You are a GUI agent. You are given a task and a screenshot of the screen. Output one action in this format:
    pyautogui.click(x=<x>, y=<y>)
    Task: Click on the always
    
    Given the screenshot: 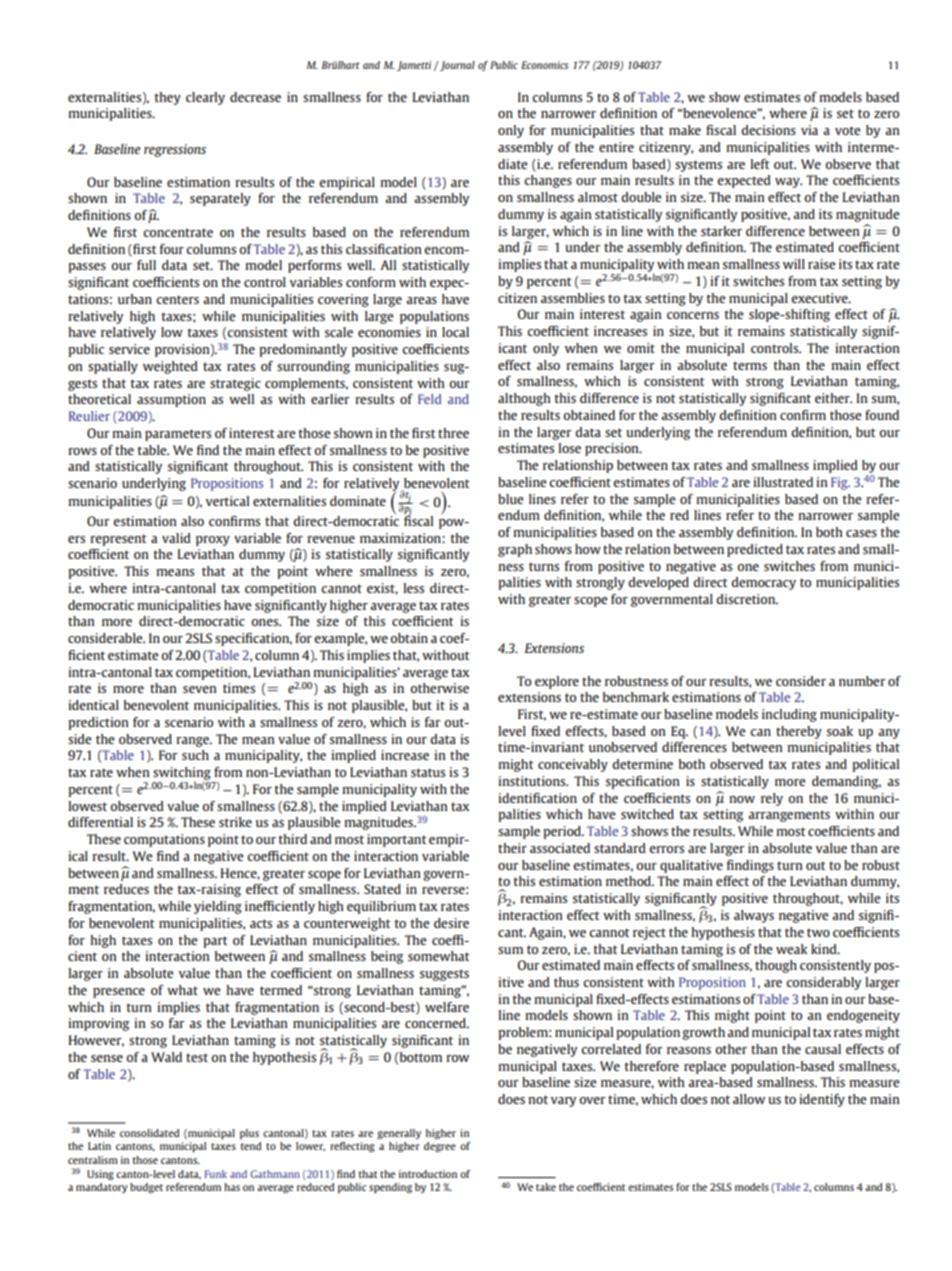 What is the action you would take?
    pyautogui.click(x=754, y=916)
